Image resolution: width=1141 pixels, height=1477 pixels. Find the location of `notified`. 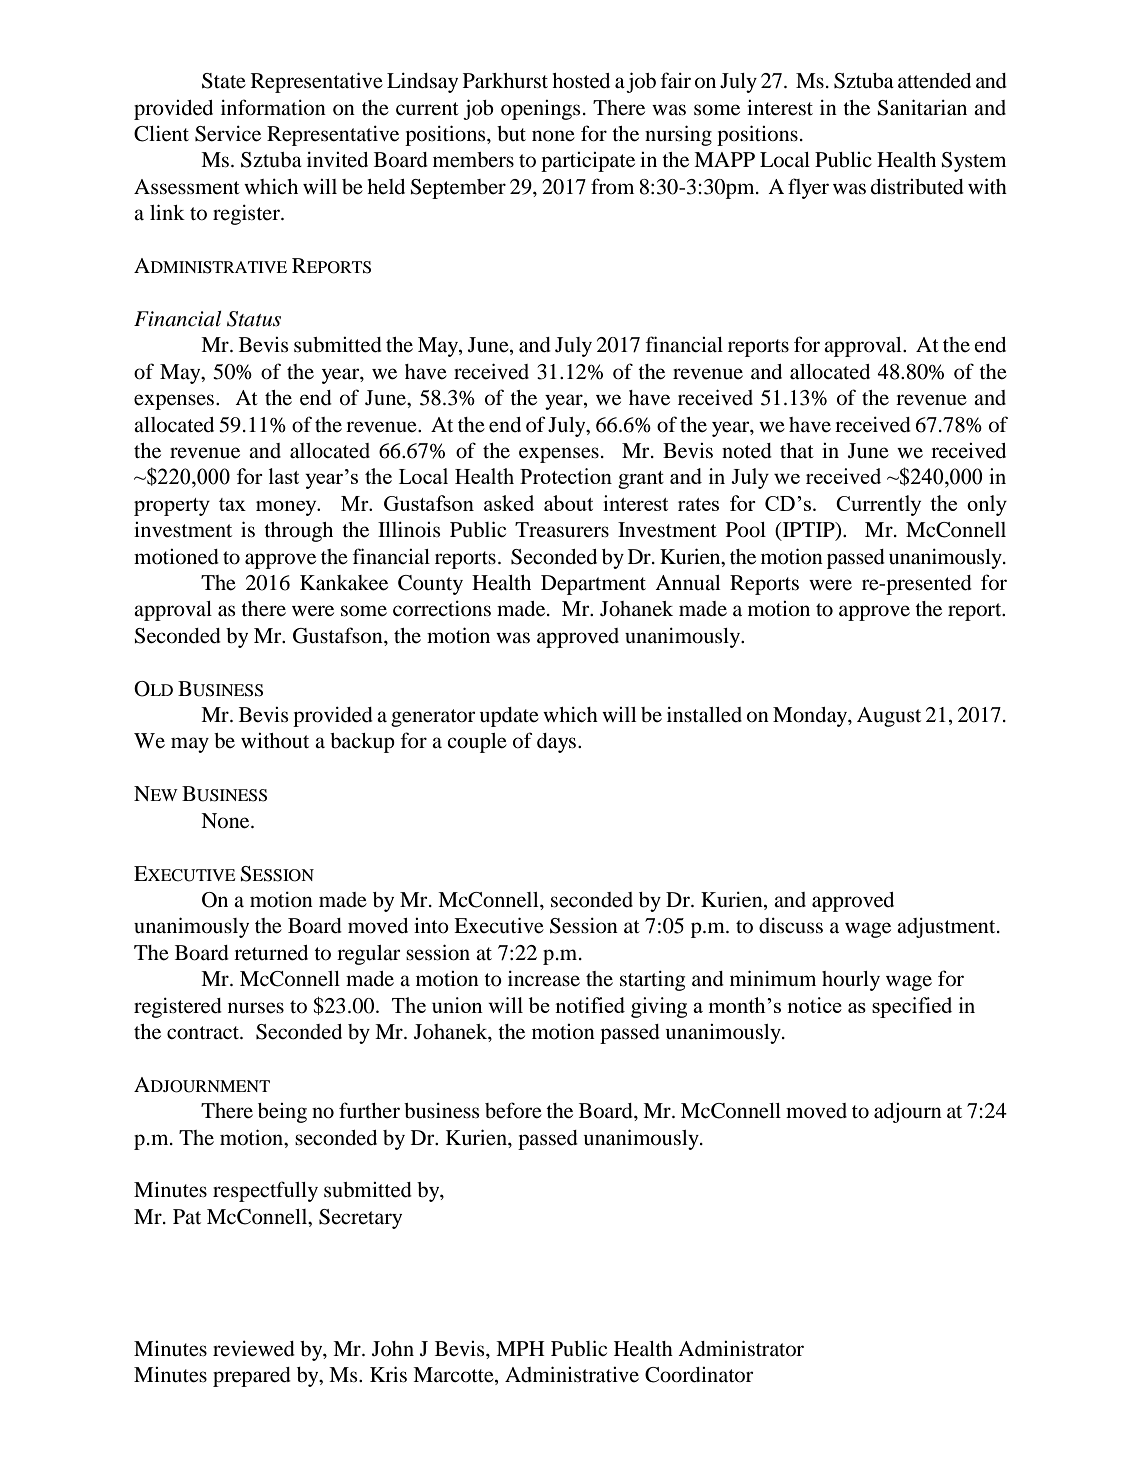

notified is located at coordinates (590, 1005).
